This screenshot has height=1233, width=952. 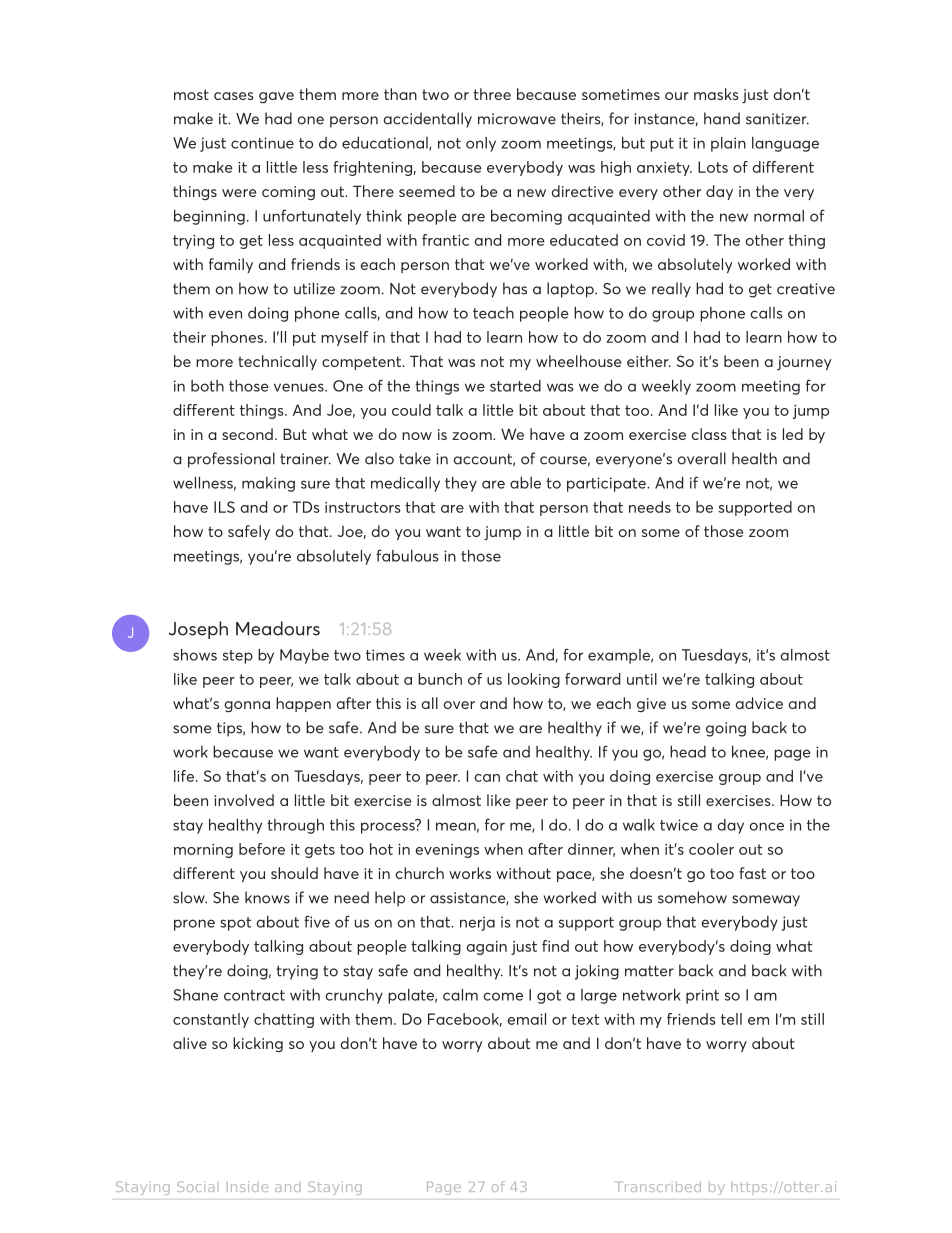 I want to click on hand, so click(x=722, y=118).
